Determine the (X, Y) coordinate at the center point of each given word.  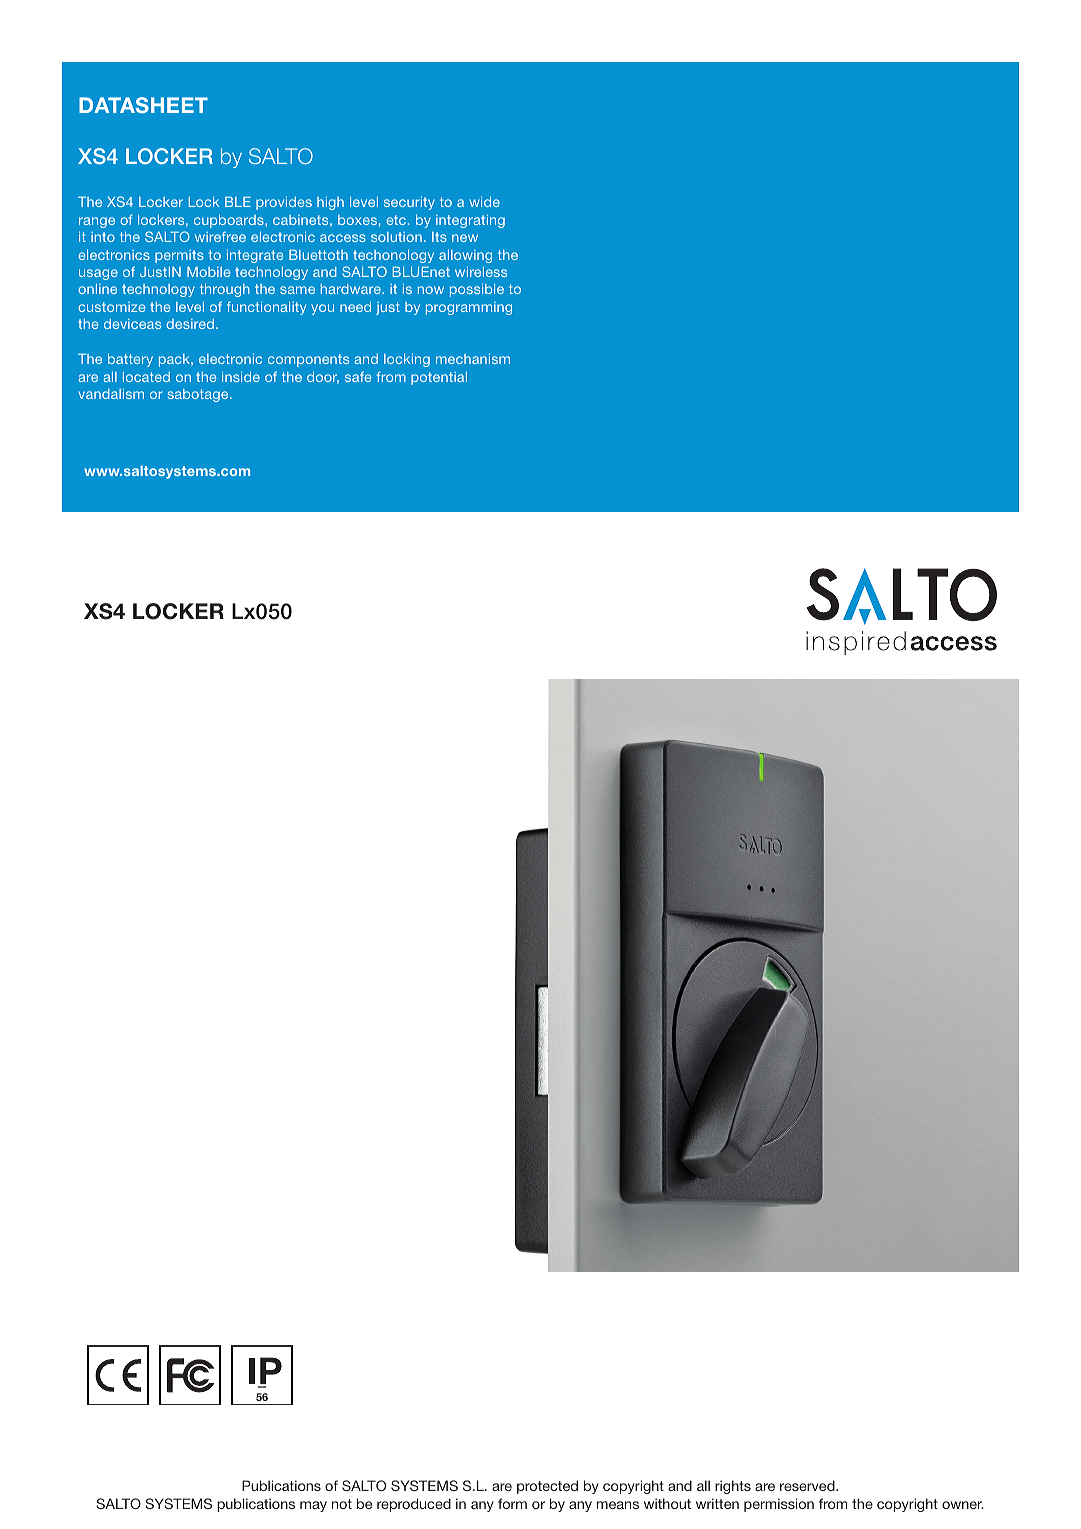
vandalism (111, 394)
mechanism (473, 359)
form (512, 1503)
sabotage (199, 395)
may (313, 1506)
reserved (808, 1485)
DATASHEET (143, 105)
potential (439, 378)
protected (547, 1487)
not (342, 1504)
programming (469, 308)
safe (358, 376)
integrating (470, 221)
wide (484, 202)
